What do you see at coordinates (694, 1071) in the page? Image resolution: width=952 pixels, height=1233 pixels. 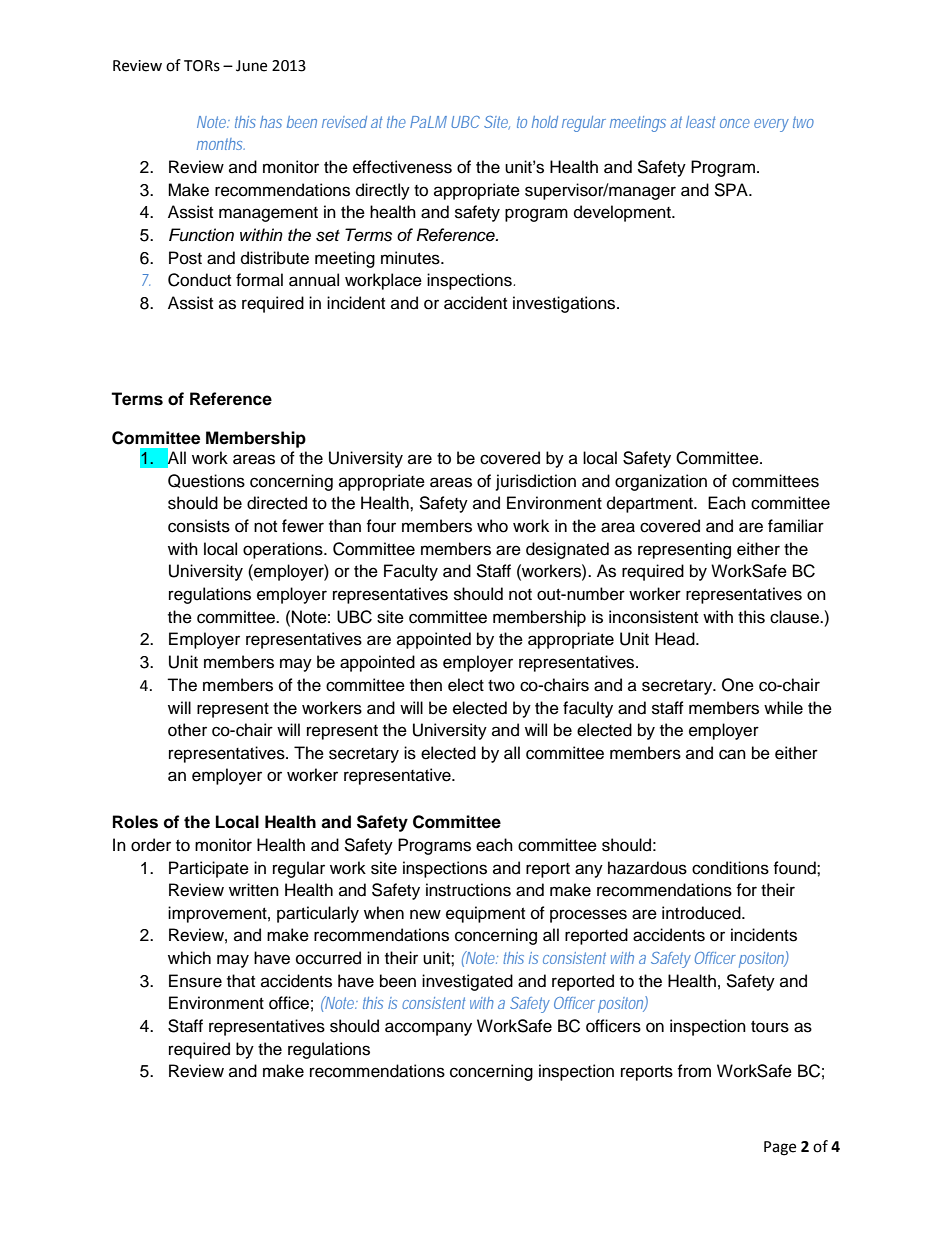 I see `from` at bounding box center [694, 1071].
